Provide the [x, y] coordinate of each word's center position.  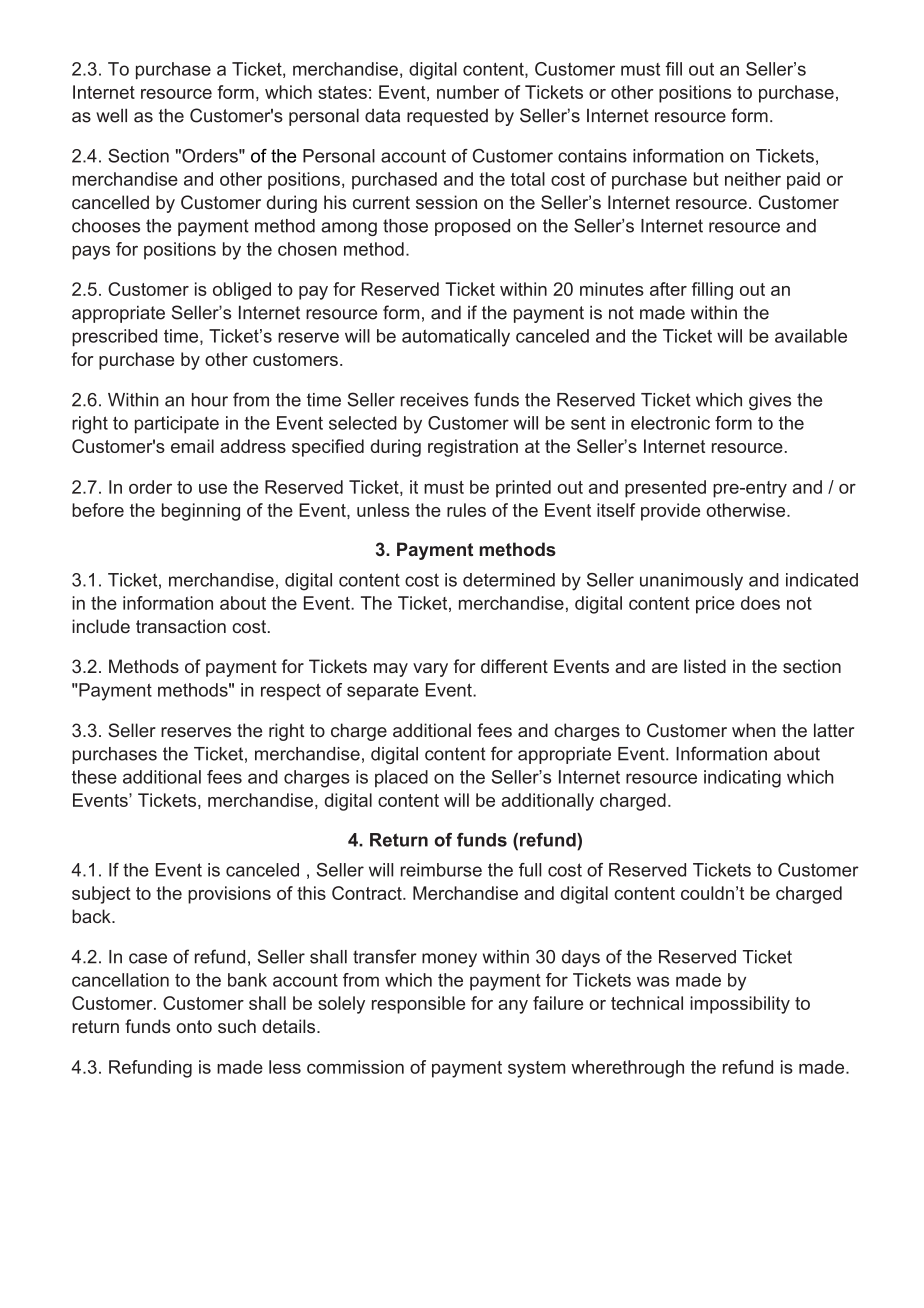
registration [473, 448]
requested [447, 117]
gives [770, 401]
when [753, 730]
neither [753, 179]
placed [401, 778]
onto [194, 1026]
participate [177, 424]
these [94, 777]
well [111, 115]
